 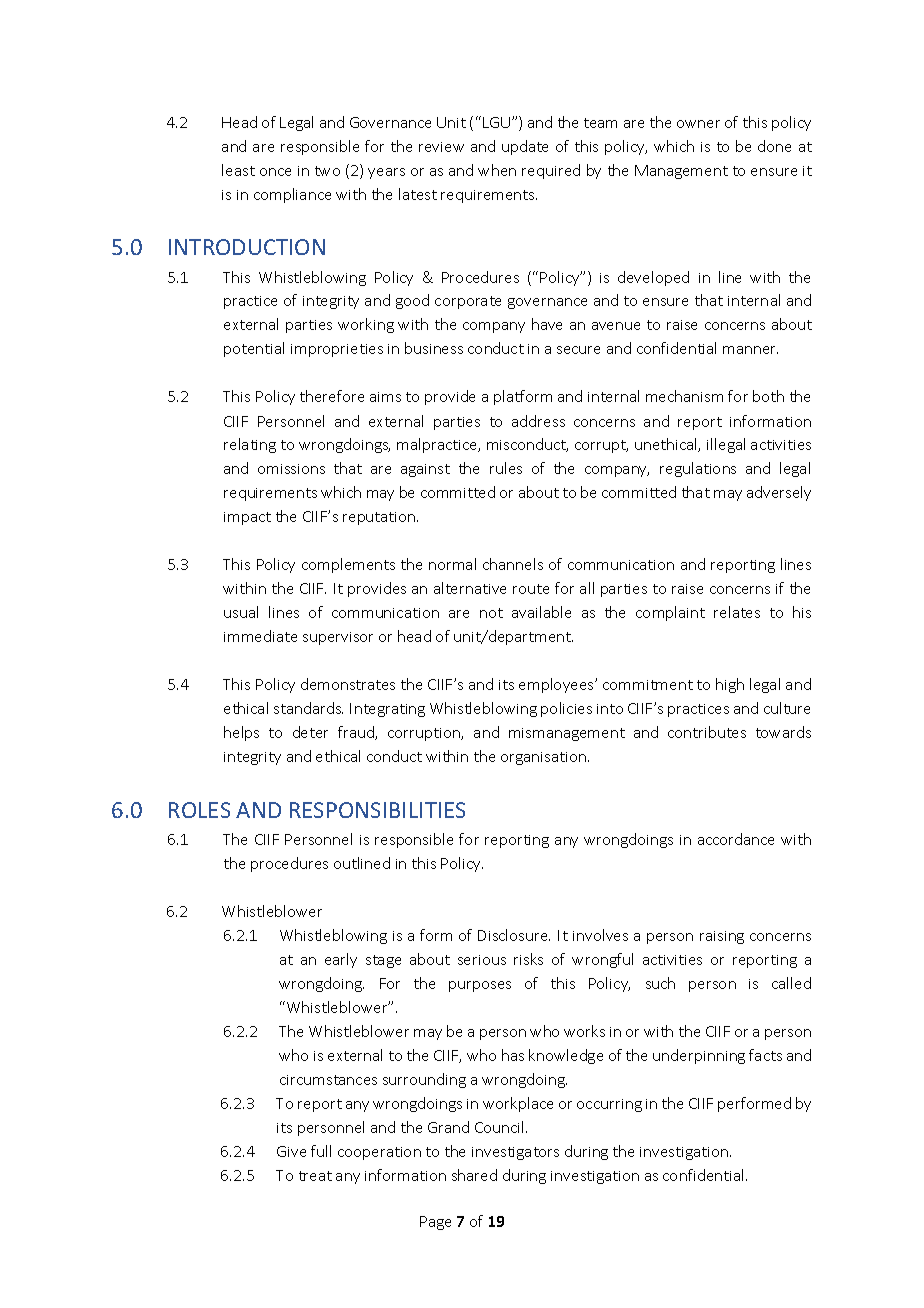 I want to click on occurring, so click(x=609, y=1105).
